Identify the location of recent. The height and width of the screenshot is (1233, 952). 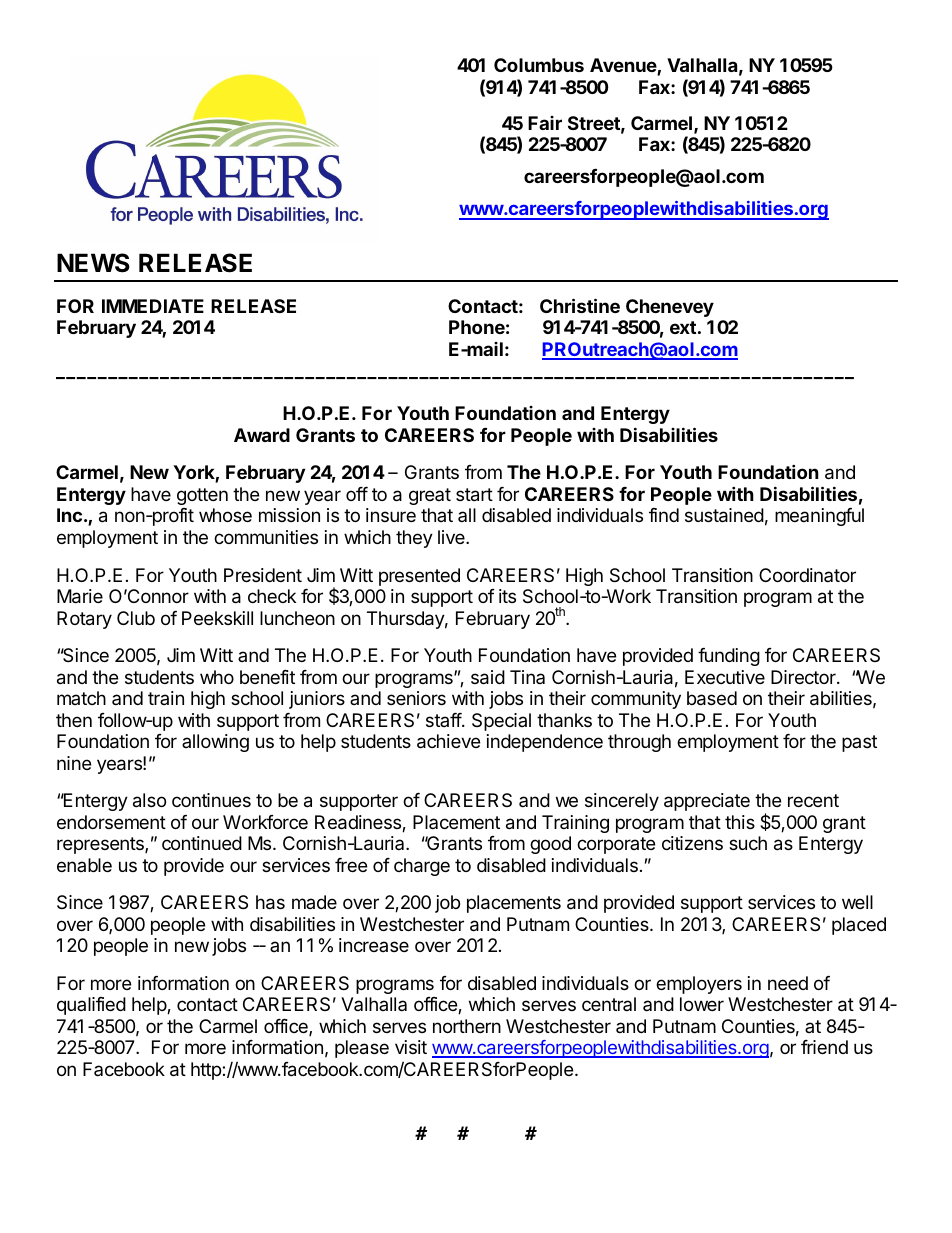
(813, 800).
